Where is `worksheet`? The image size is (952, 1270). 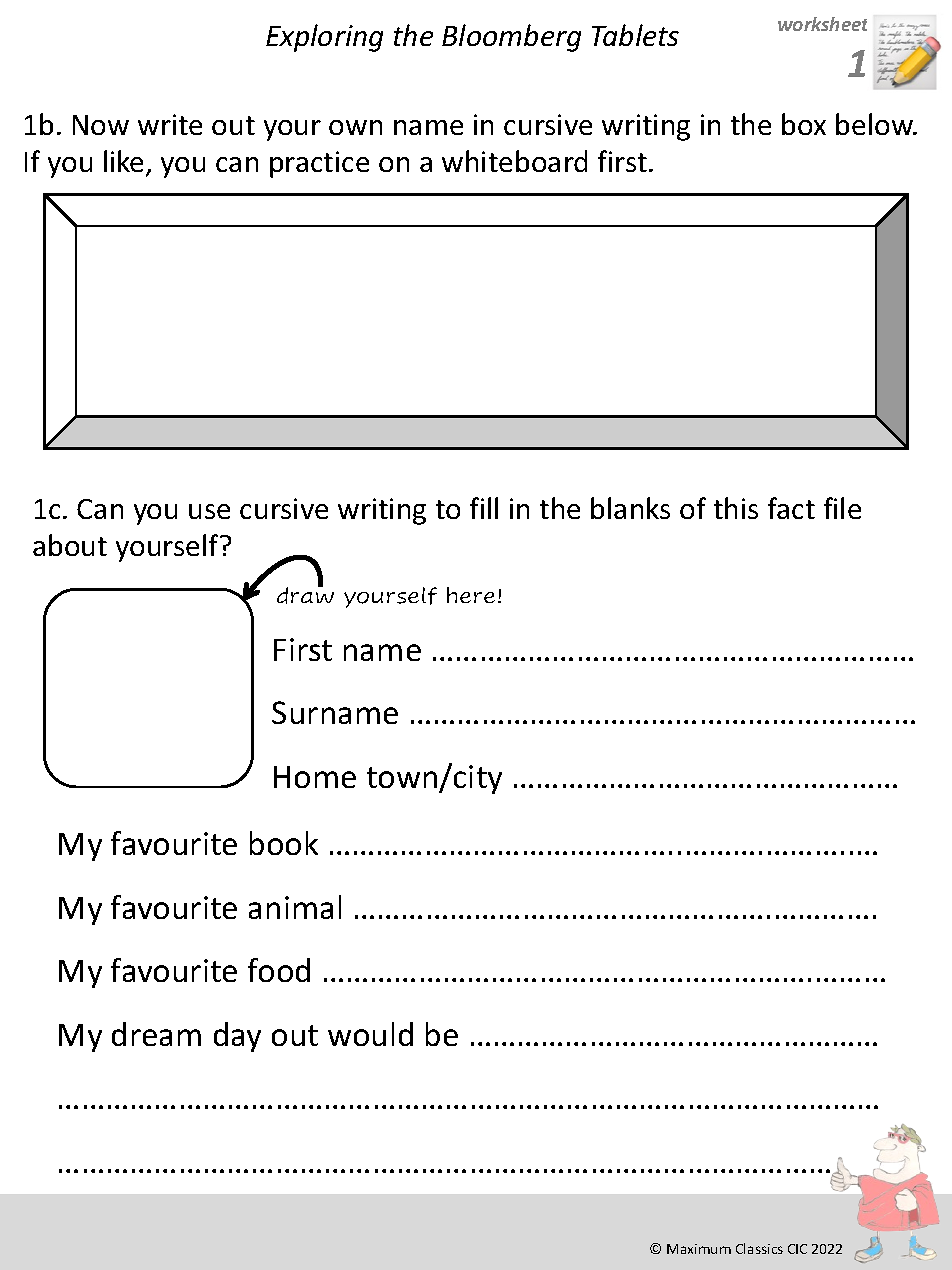
worksheet is located at coordinates (822, 24).
